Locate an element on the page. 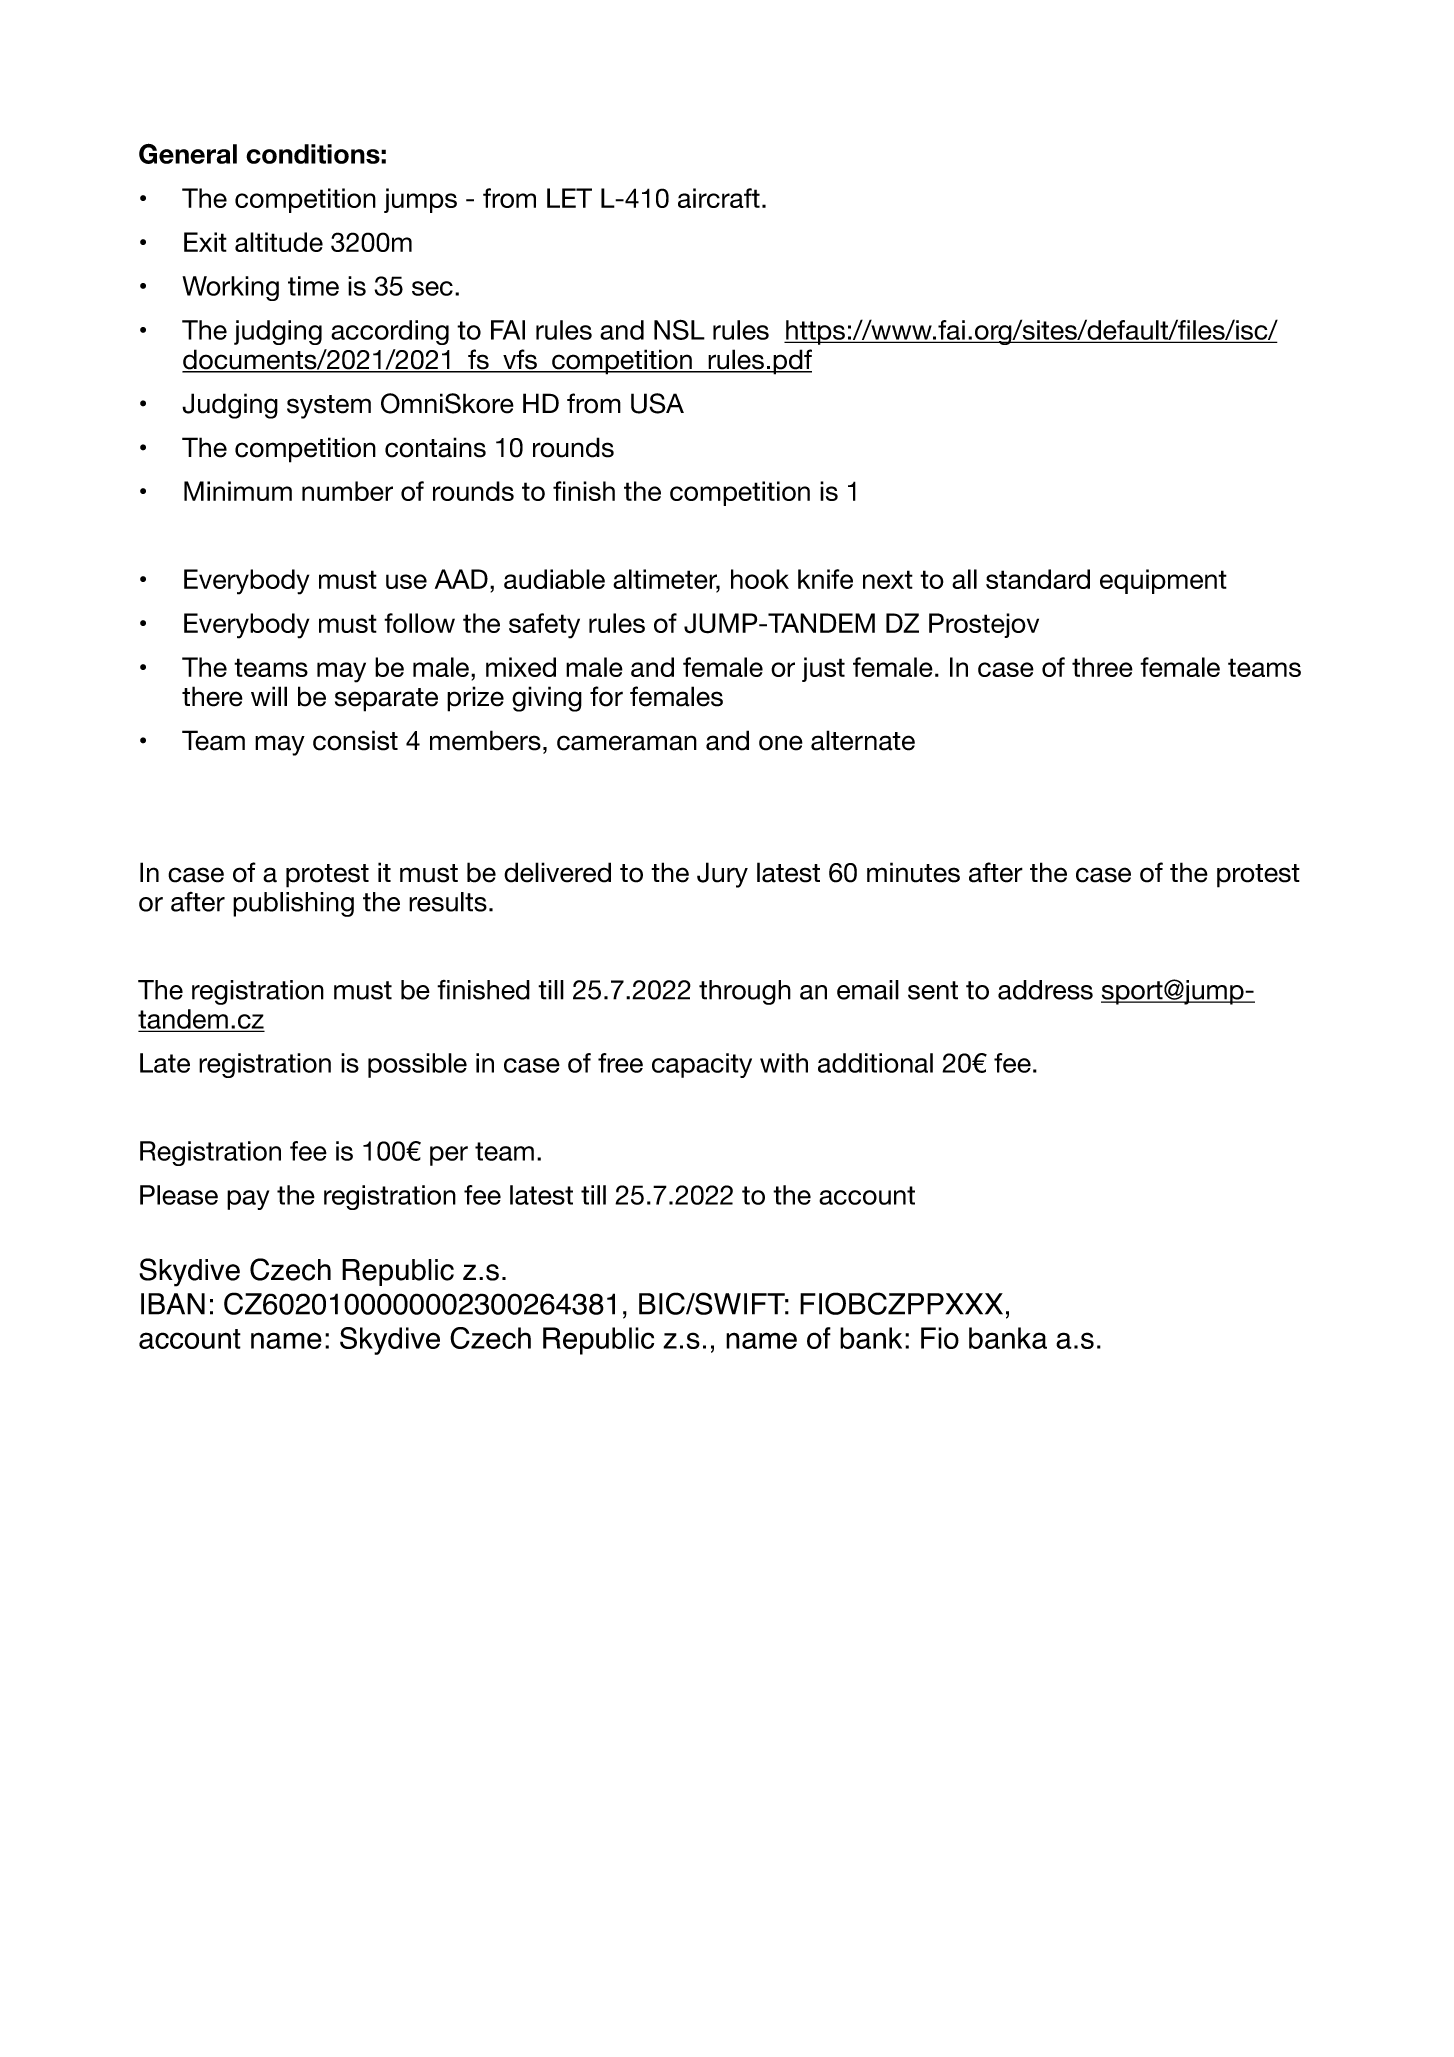  LET is located at coordinates (569, 198).
